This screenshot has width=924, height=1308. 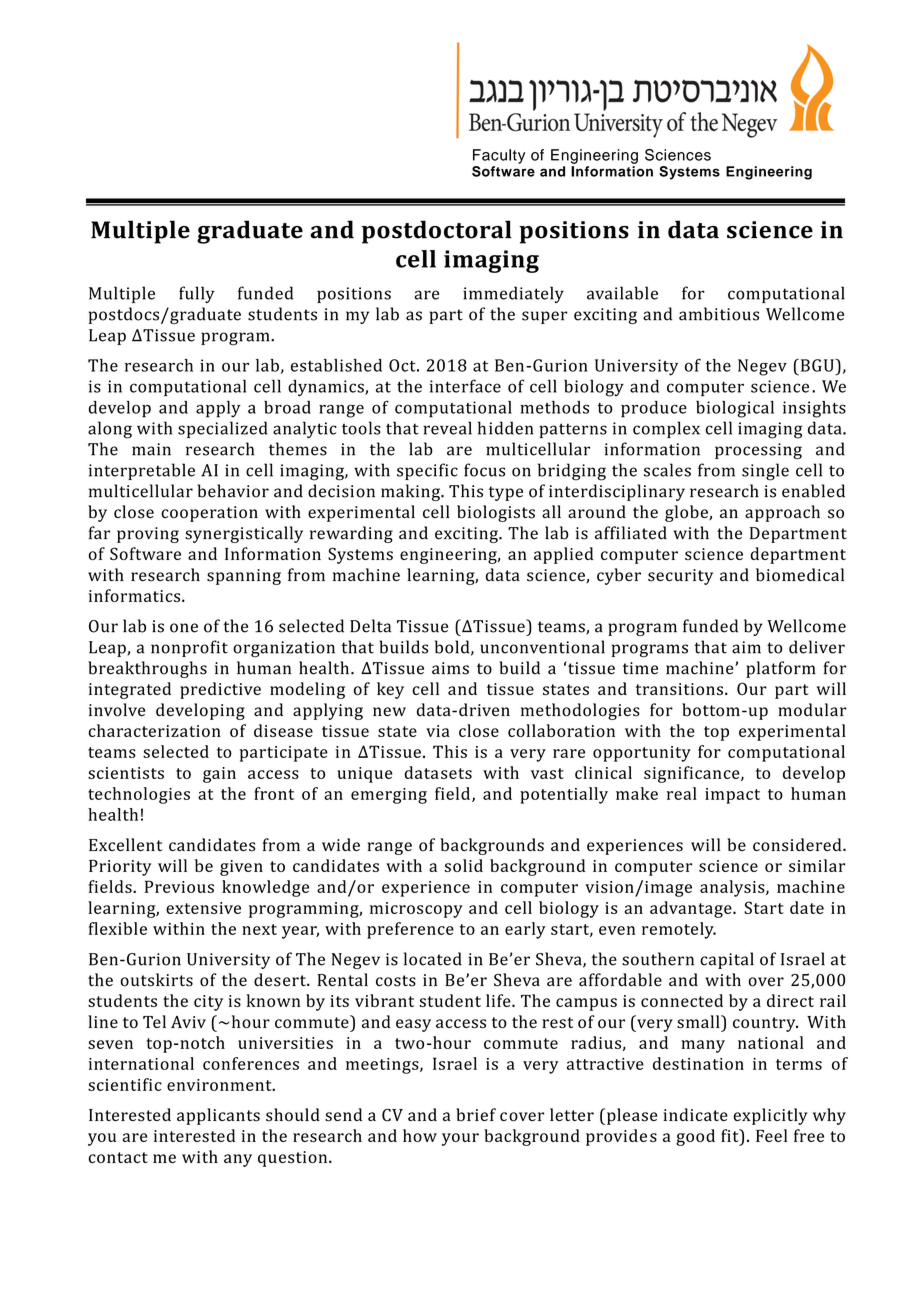 I want to click on biological, so click(x=735, y=409).
